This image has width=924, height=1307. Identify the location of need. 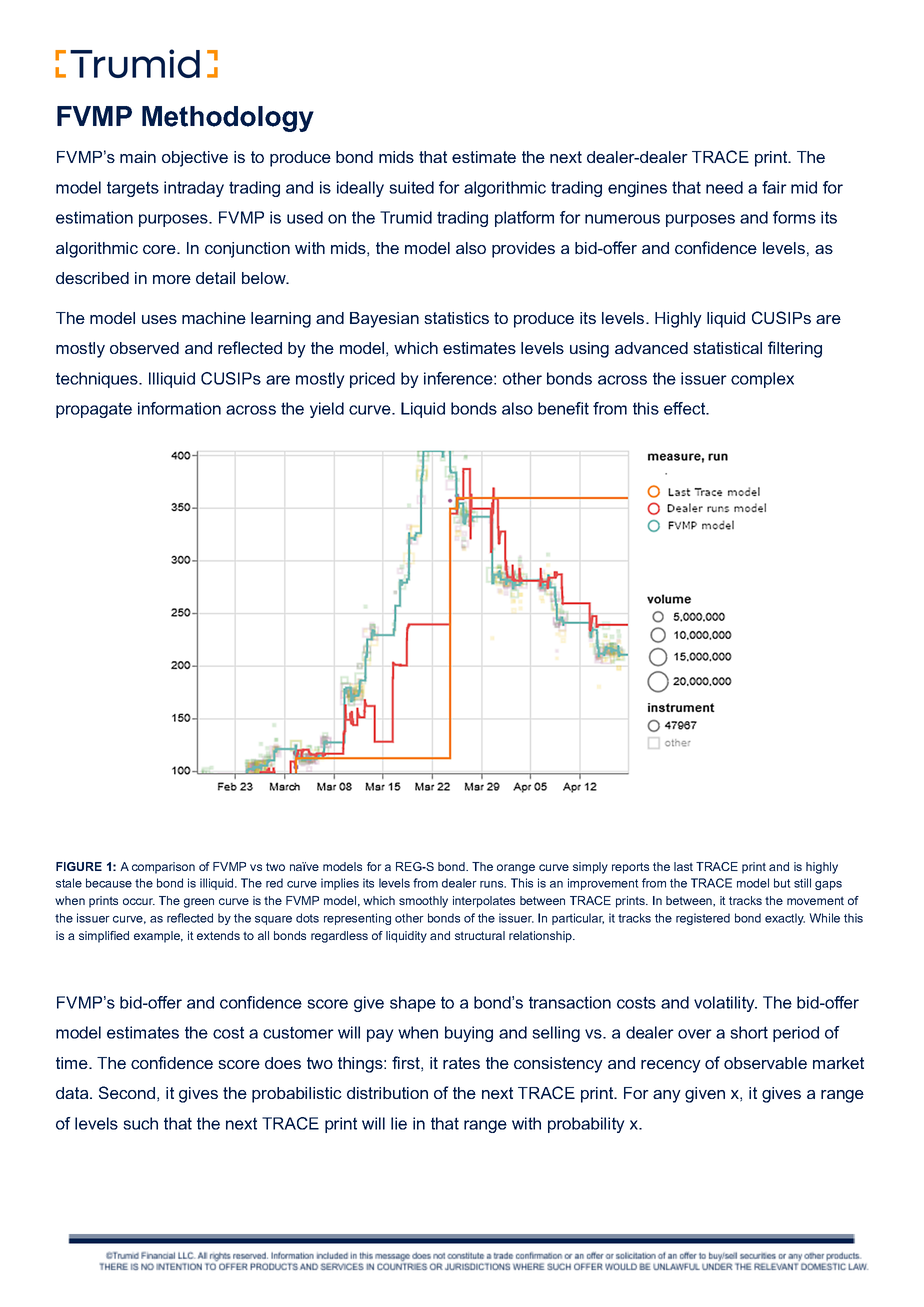
(724, 187).
